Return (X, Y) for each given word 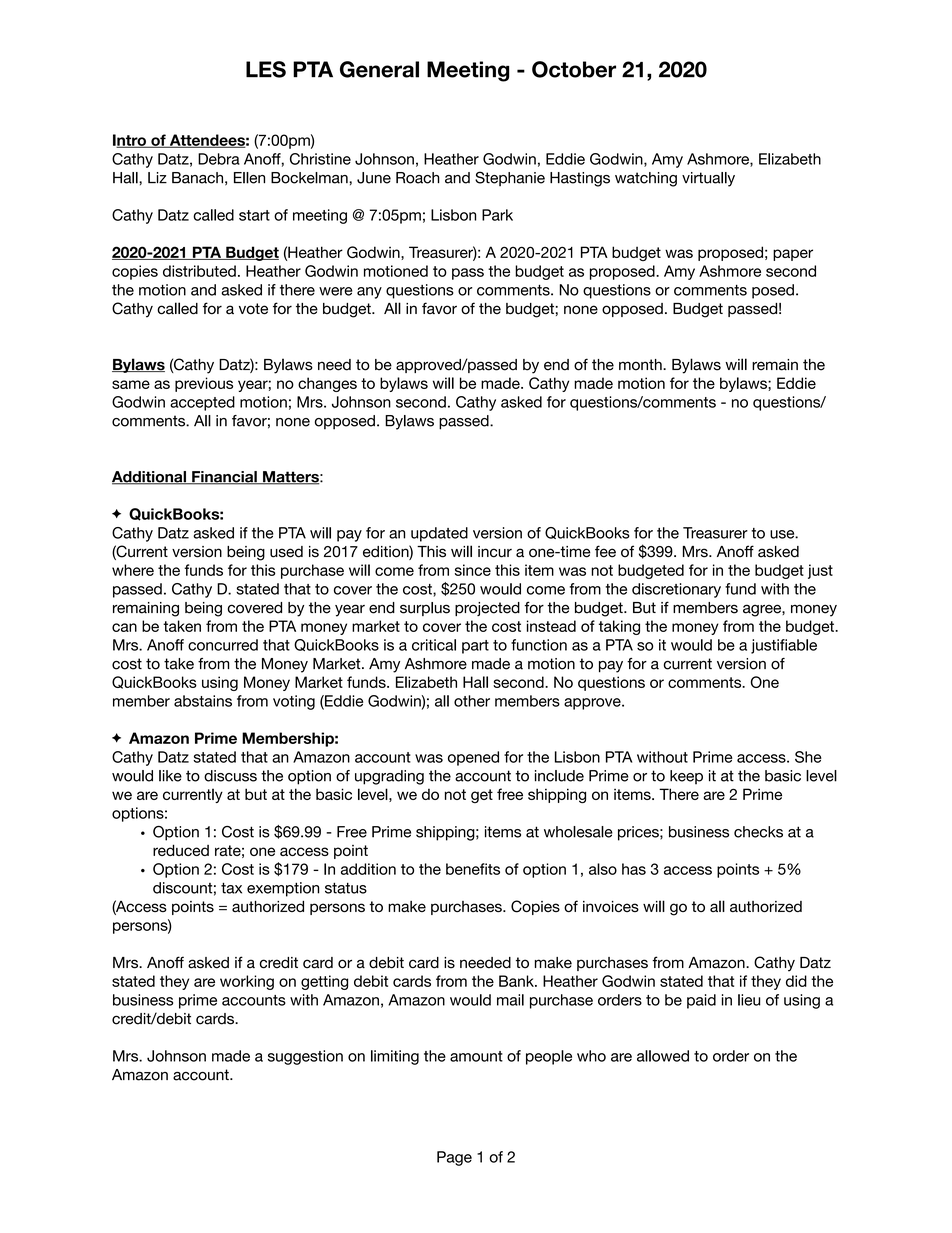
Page (454, 1158)
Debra (219, 159)
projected (487, 609)
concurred (223, 645)
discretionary (676, 590)
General (379, 69)
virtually (708, 179)
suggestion (305, 1057)
